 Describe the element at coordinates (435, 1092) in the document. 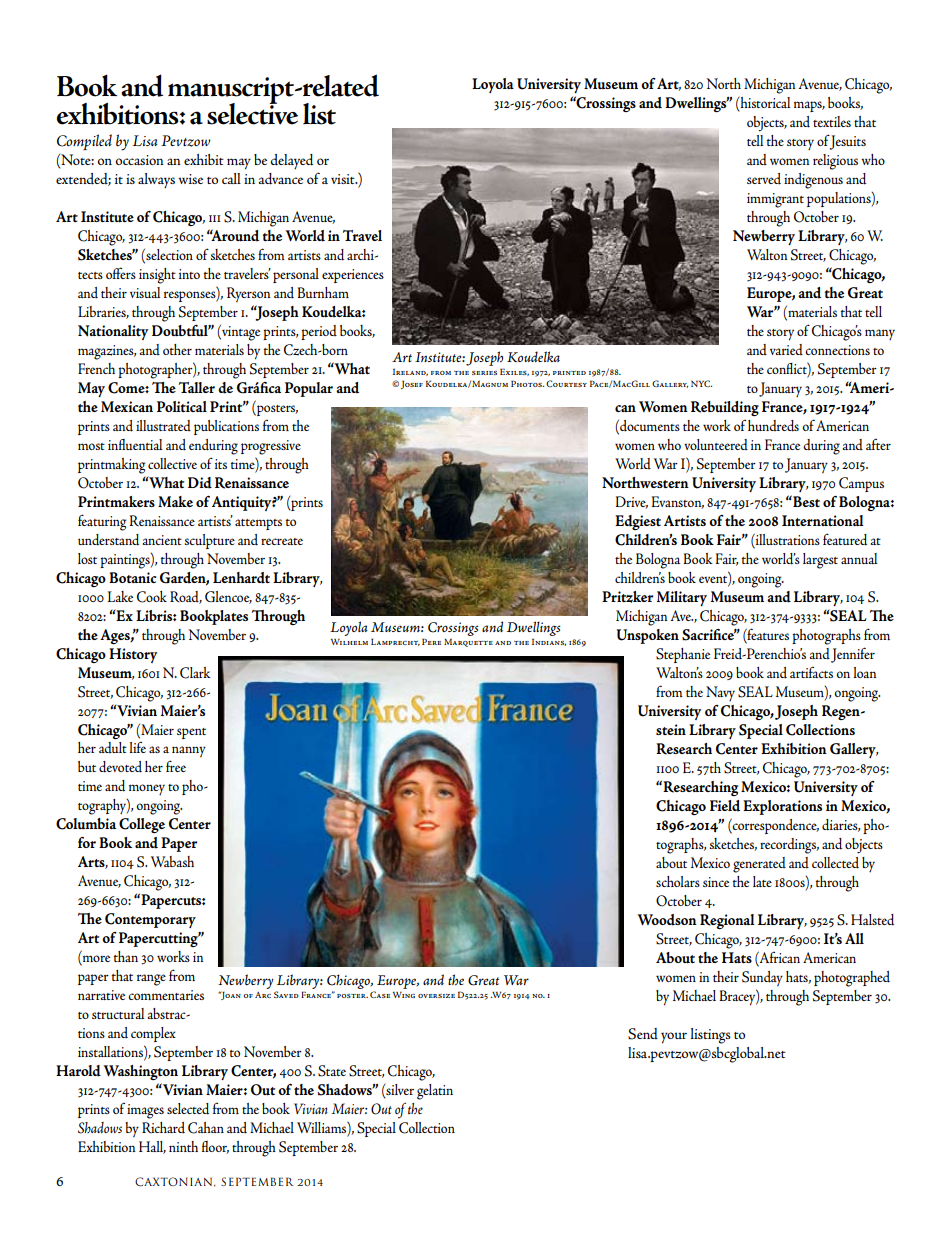

I see `gelatin` at that location.
